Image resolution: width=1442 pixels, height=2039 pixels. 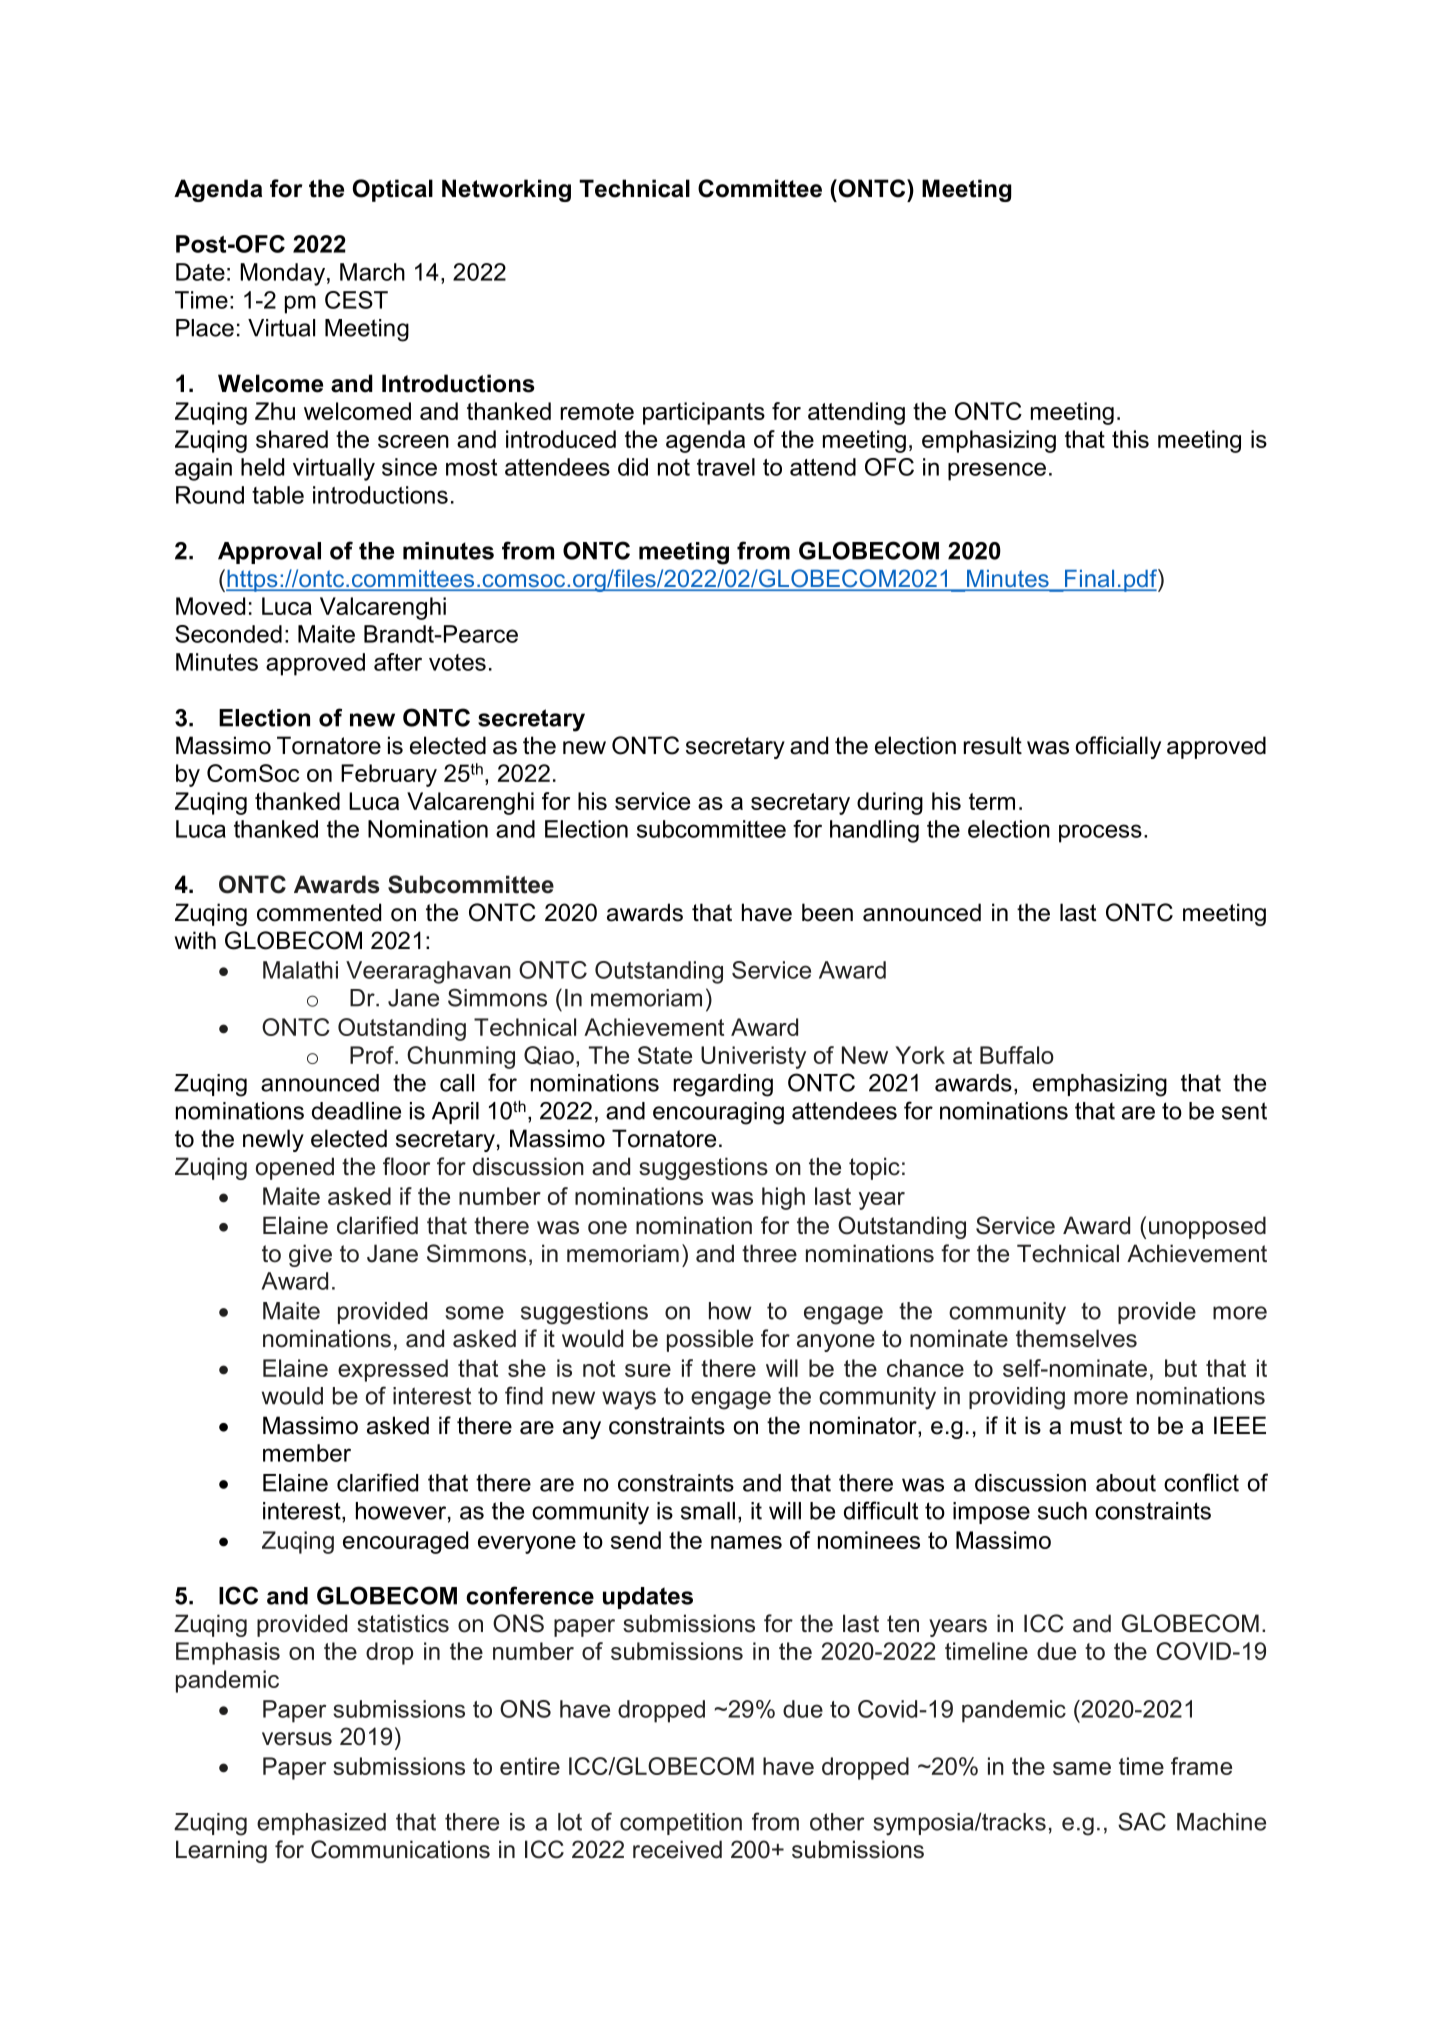 What do you see at coordinates (310, 1255) in the page?
I see `give` at bounding box center [310, 1255].
